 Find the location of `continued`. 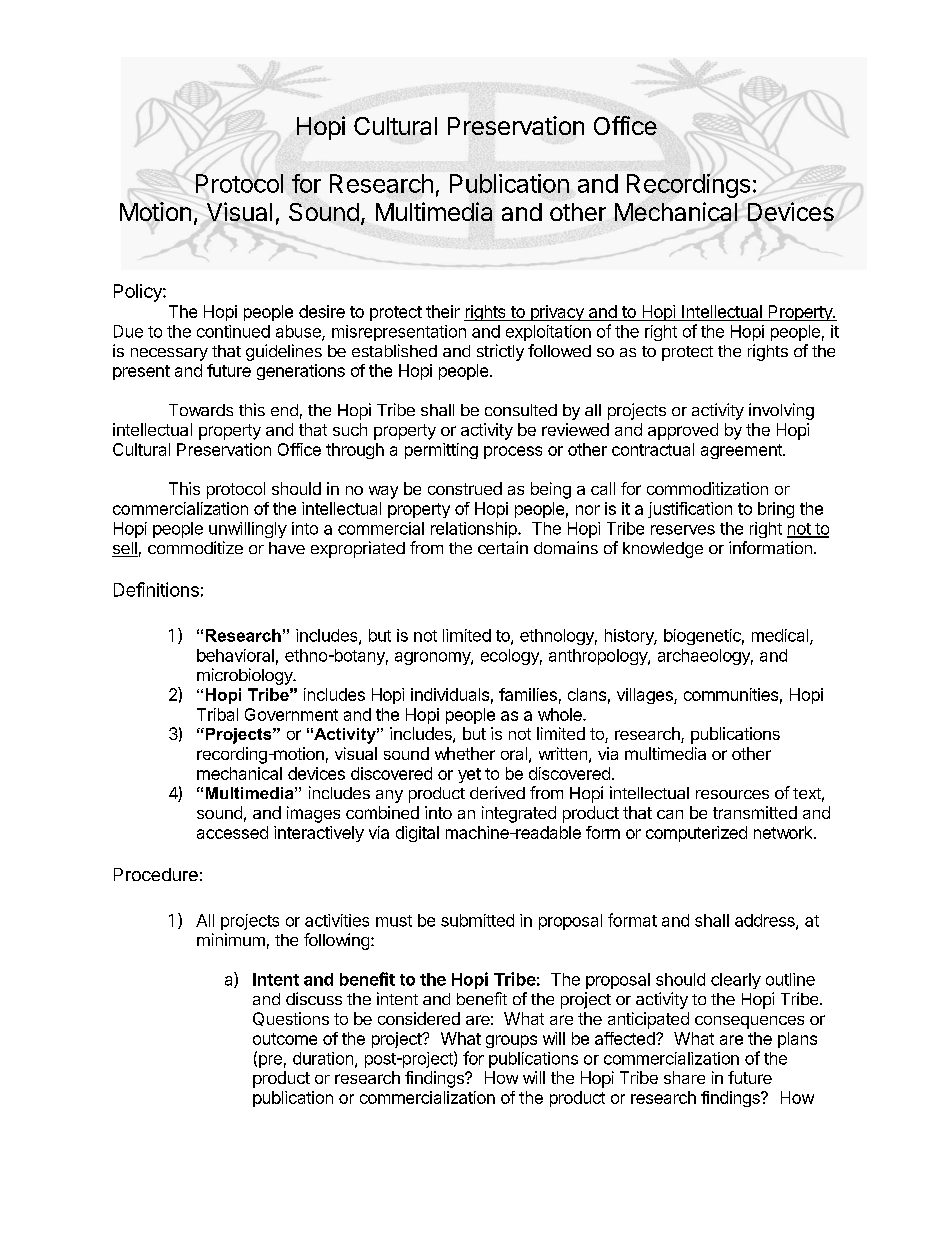

continued is located at coordinates (233, 331).
